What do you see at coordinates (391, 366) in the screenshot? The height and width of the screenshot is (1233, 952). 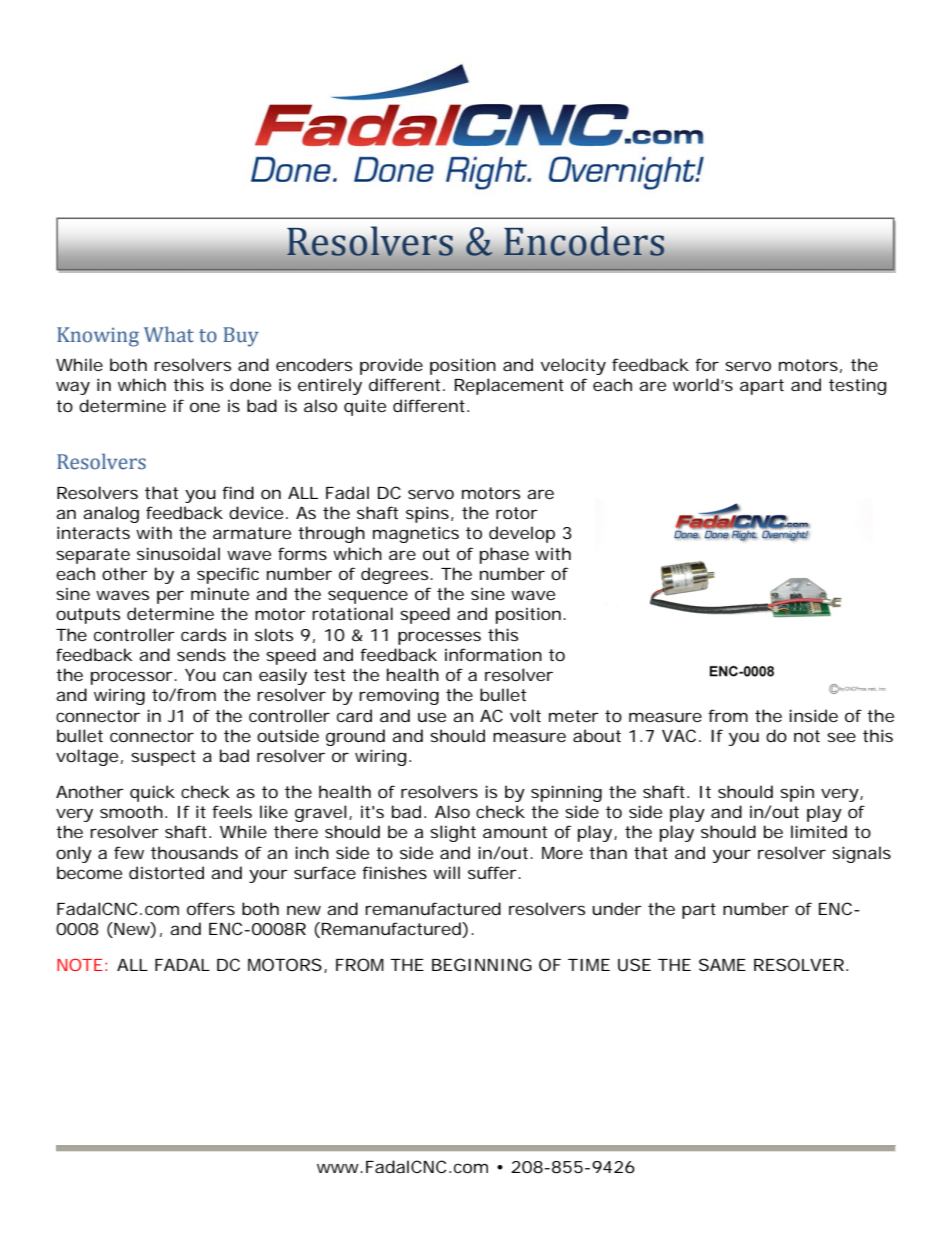 I see `provide` at bounding box center [391, 366].
